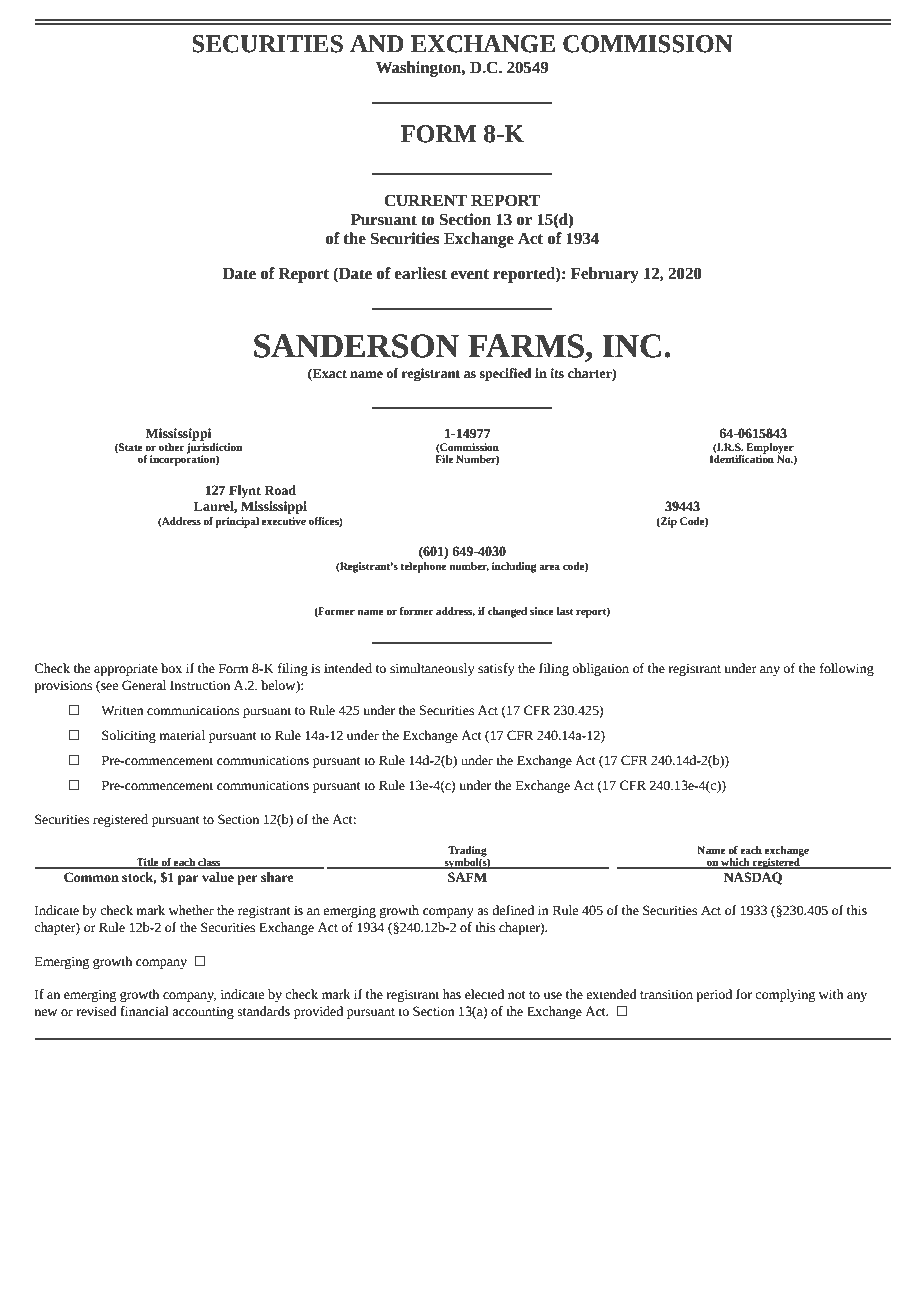 Image resolution: width=924 pixels, height=1308 pixels. What do you see at coordinates (507, 612) in the image?
I see `changed` at bounding box center [507, 612].
